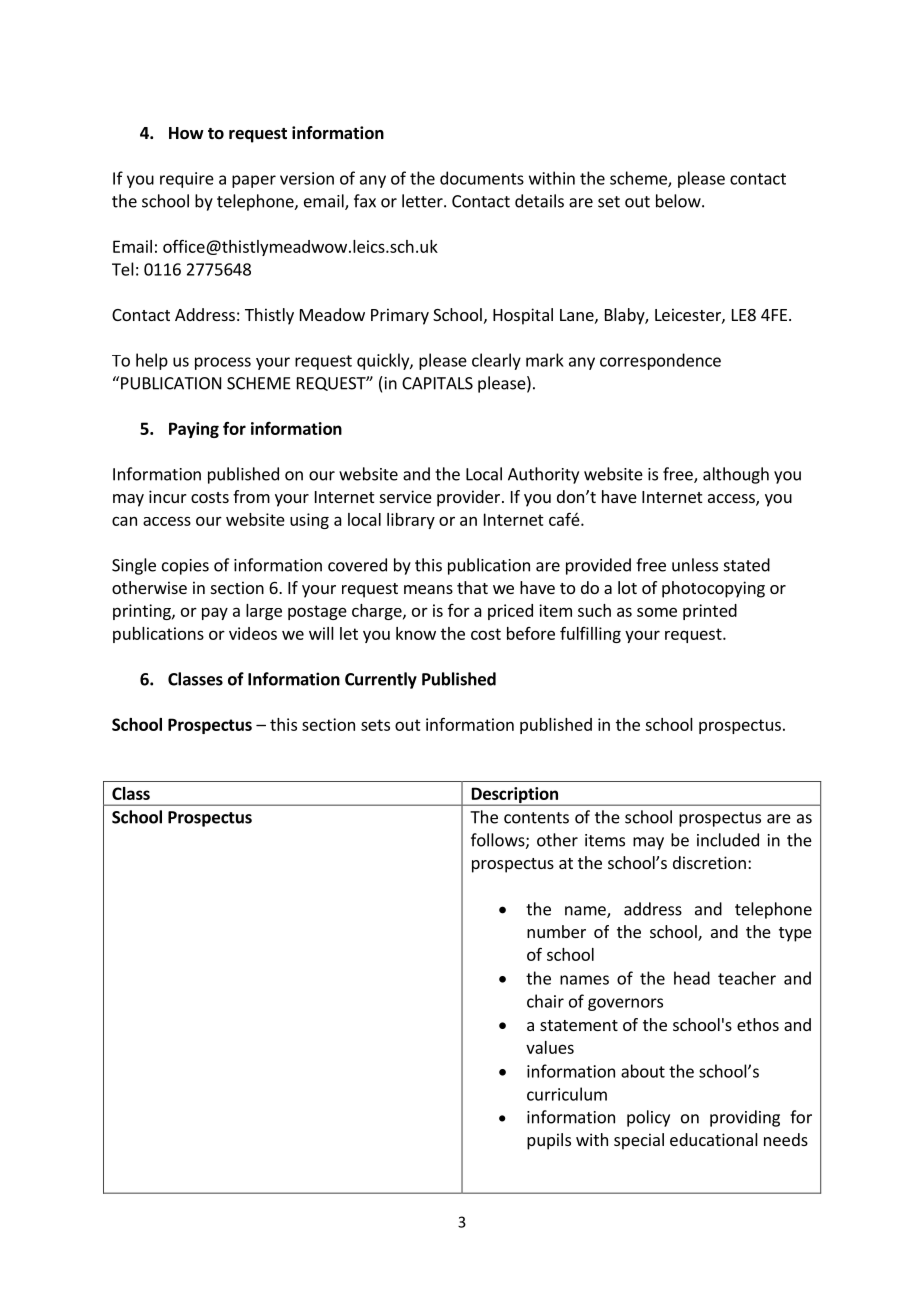  I want to click on pupils, so click(549, 1141).
